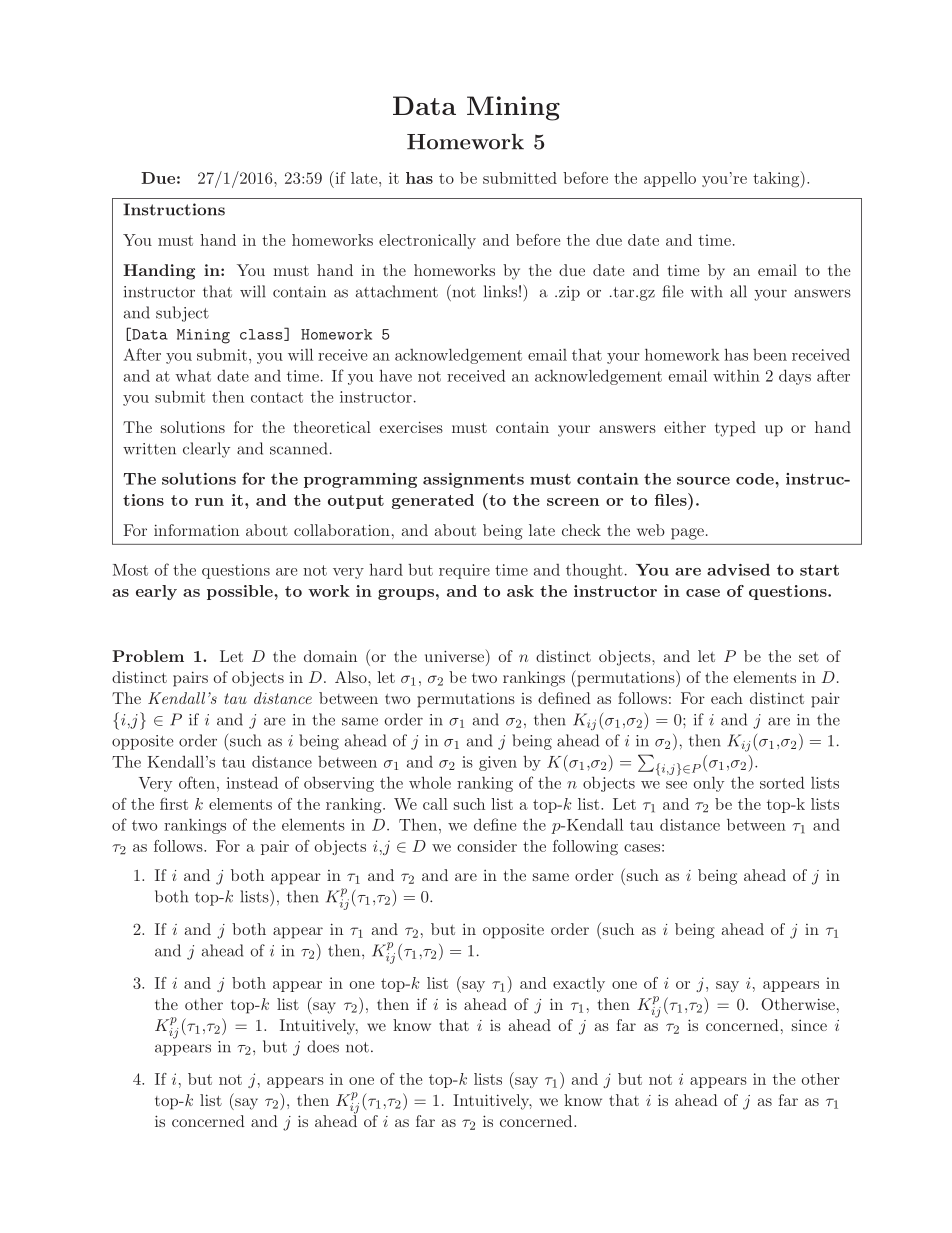 The height and width of the page is (1233, 952). I want to click on subject, so click(182, 314).
